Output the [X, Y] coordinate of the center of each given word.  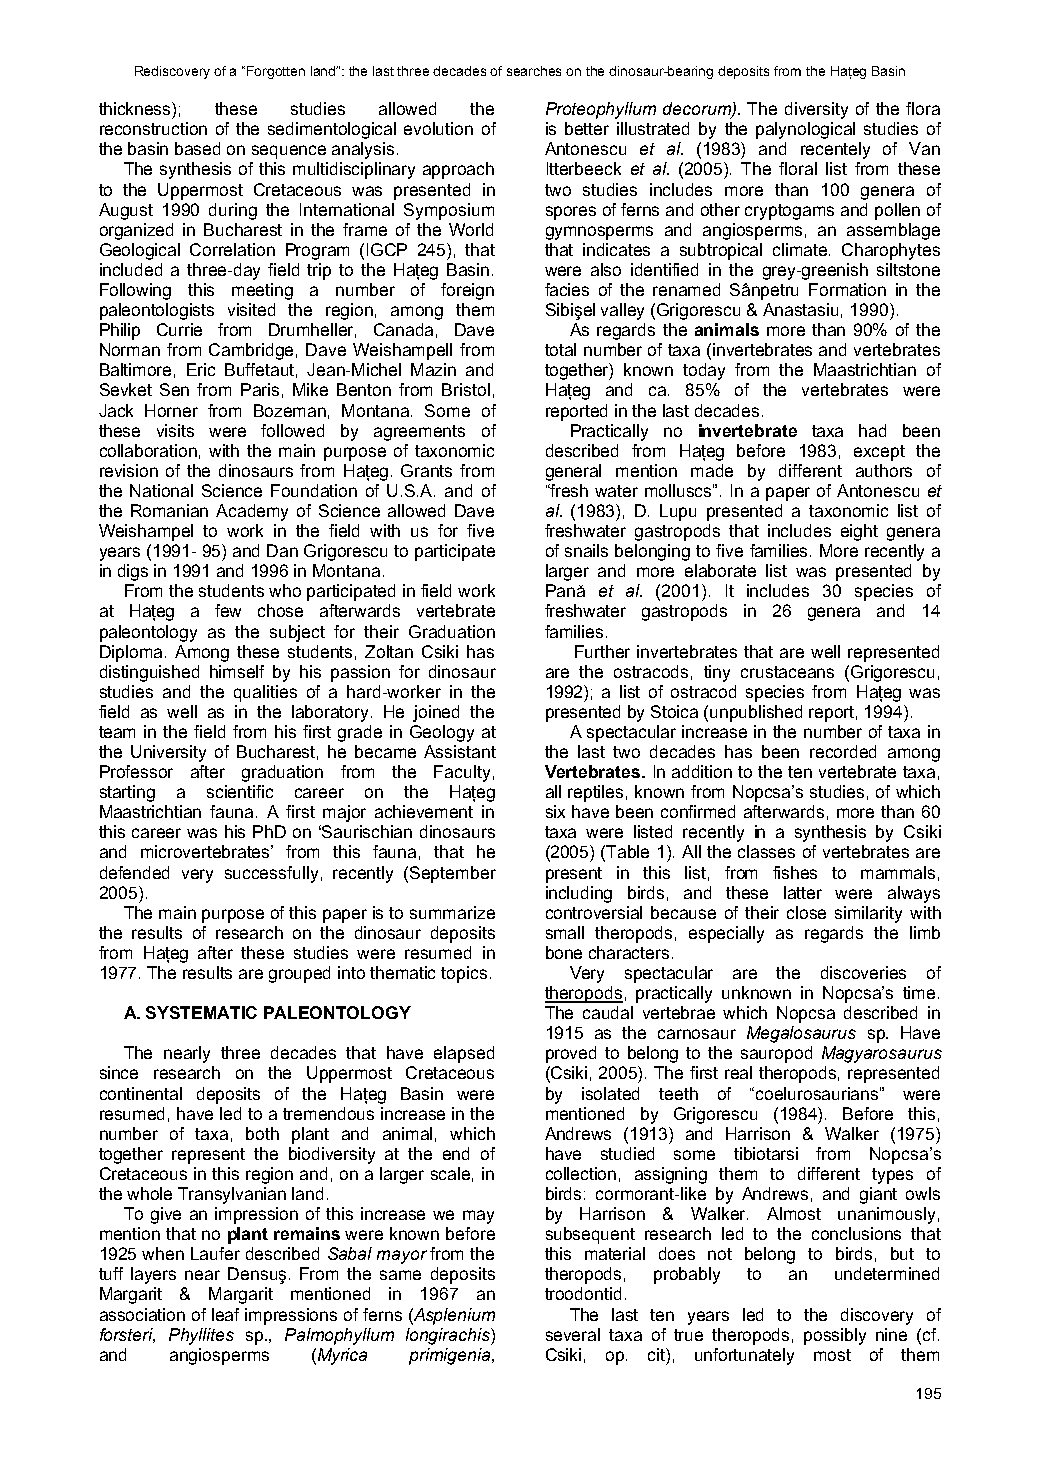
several [573, 1334]
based [197, 148]
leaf [225, 1314]
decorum [698, 110]
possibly [835, 1336]
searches [534, 71]
